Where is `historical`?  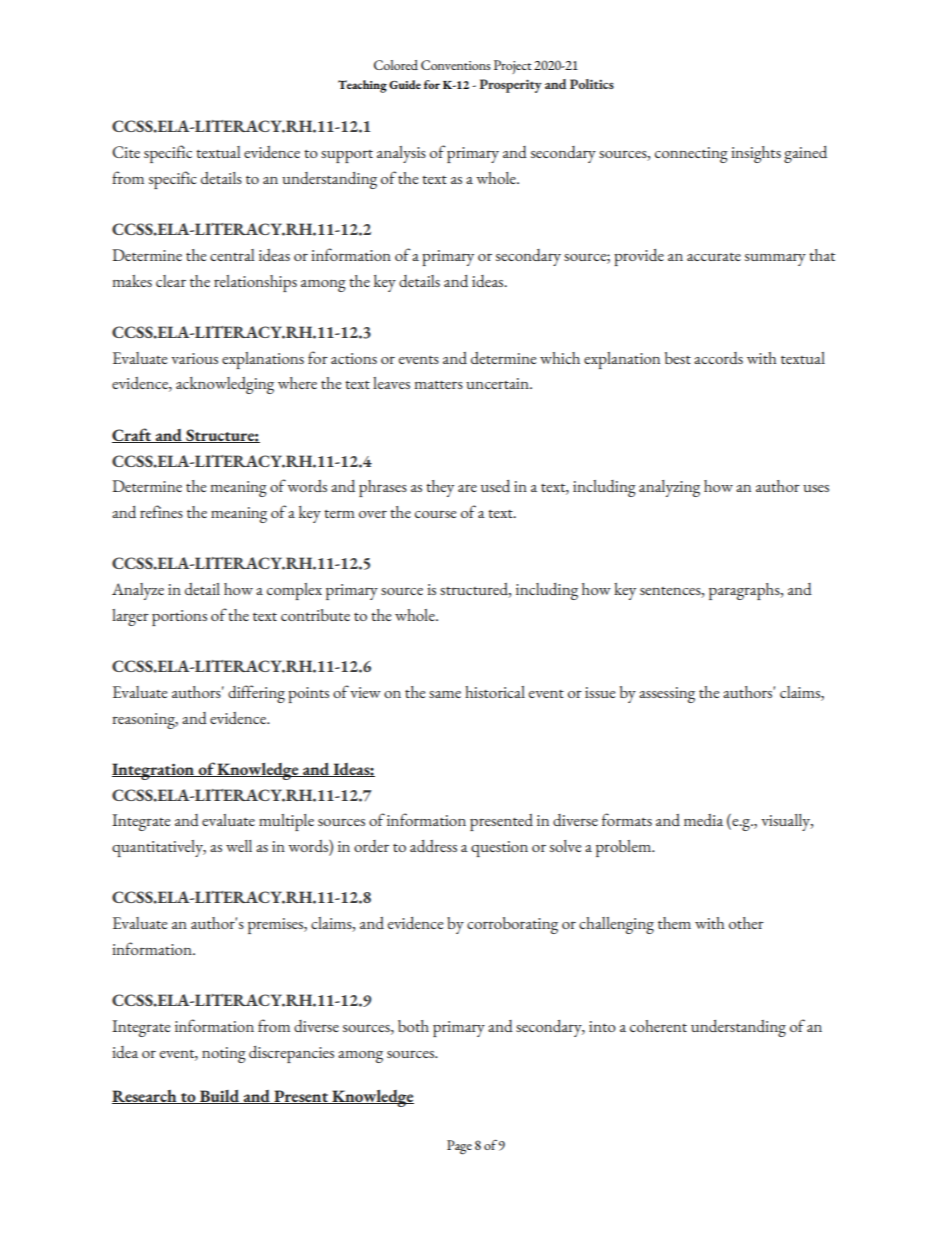
historical is located at coordinates (495, 692).
